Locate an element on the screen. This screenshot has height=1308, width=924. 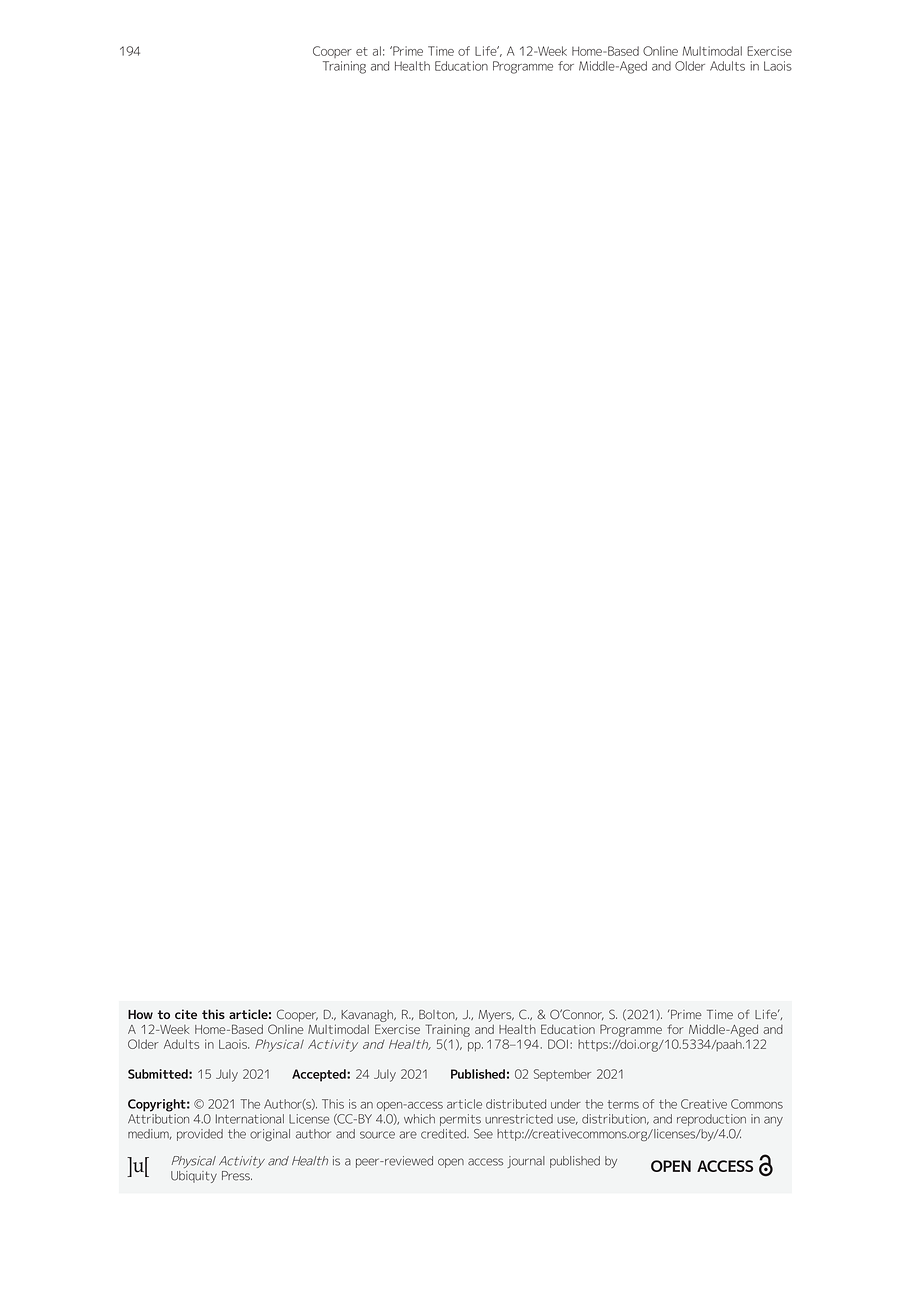
distributed is located at coordinates (516, 1104).
